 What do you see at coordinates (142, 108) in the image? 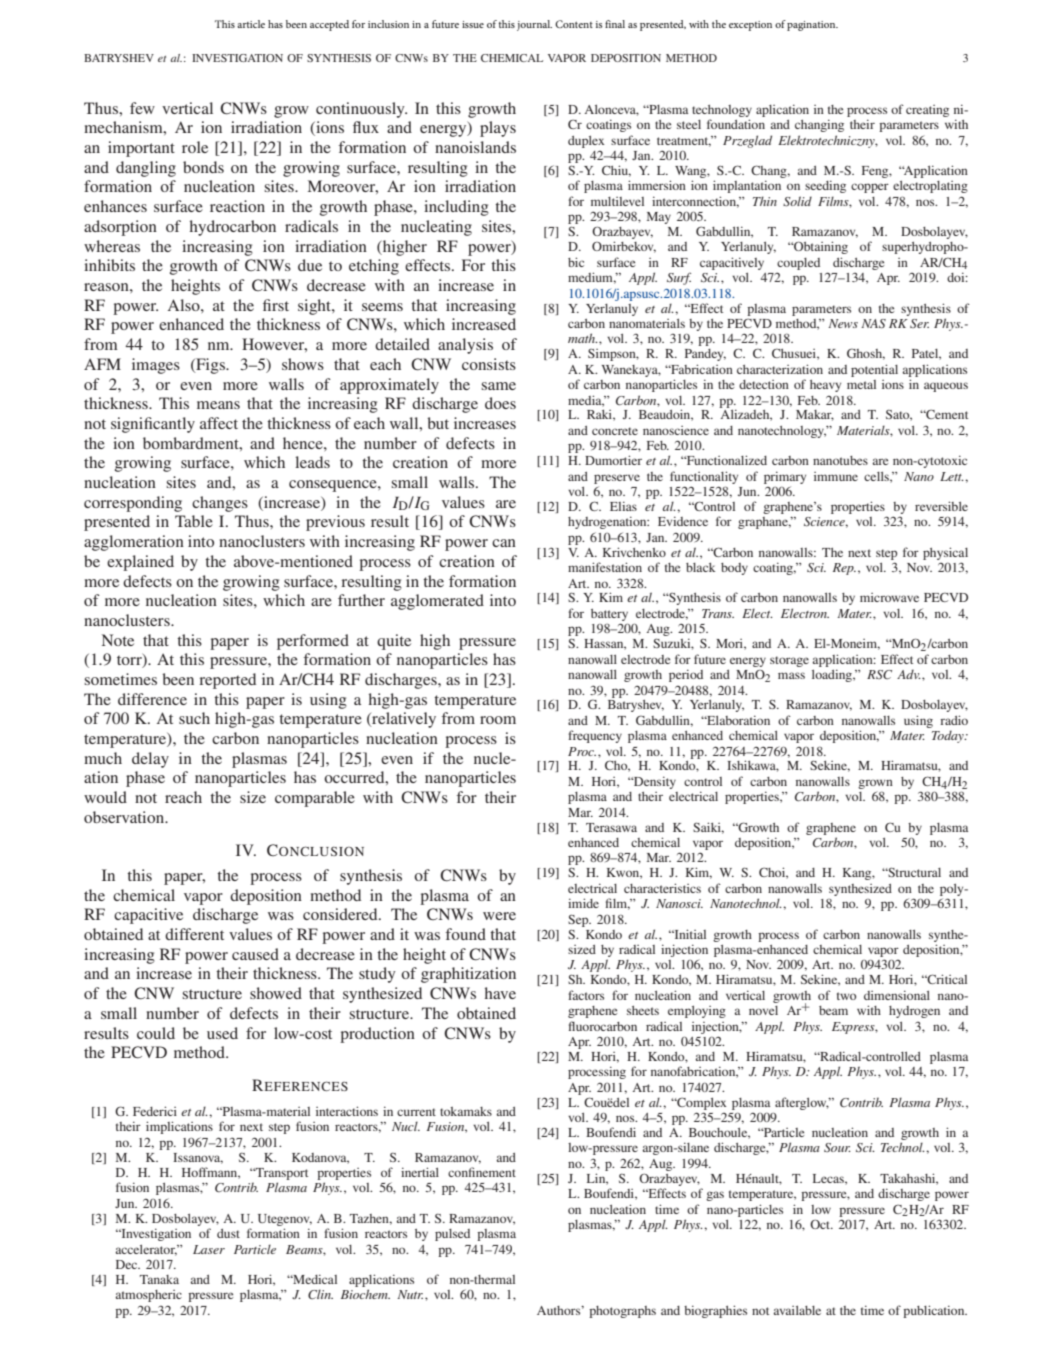
I see `few` at bounding box center [142, 108].
